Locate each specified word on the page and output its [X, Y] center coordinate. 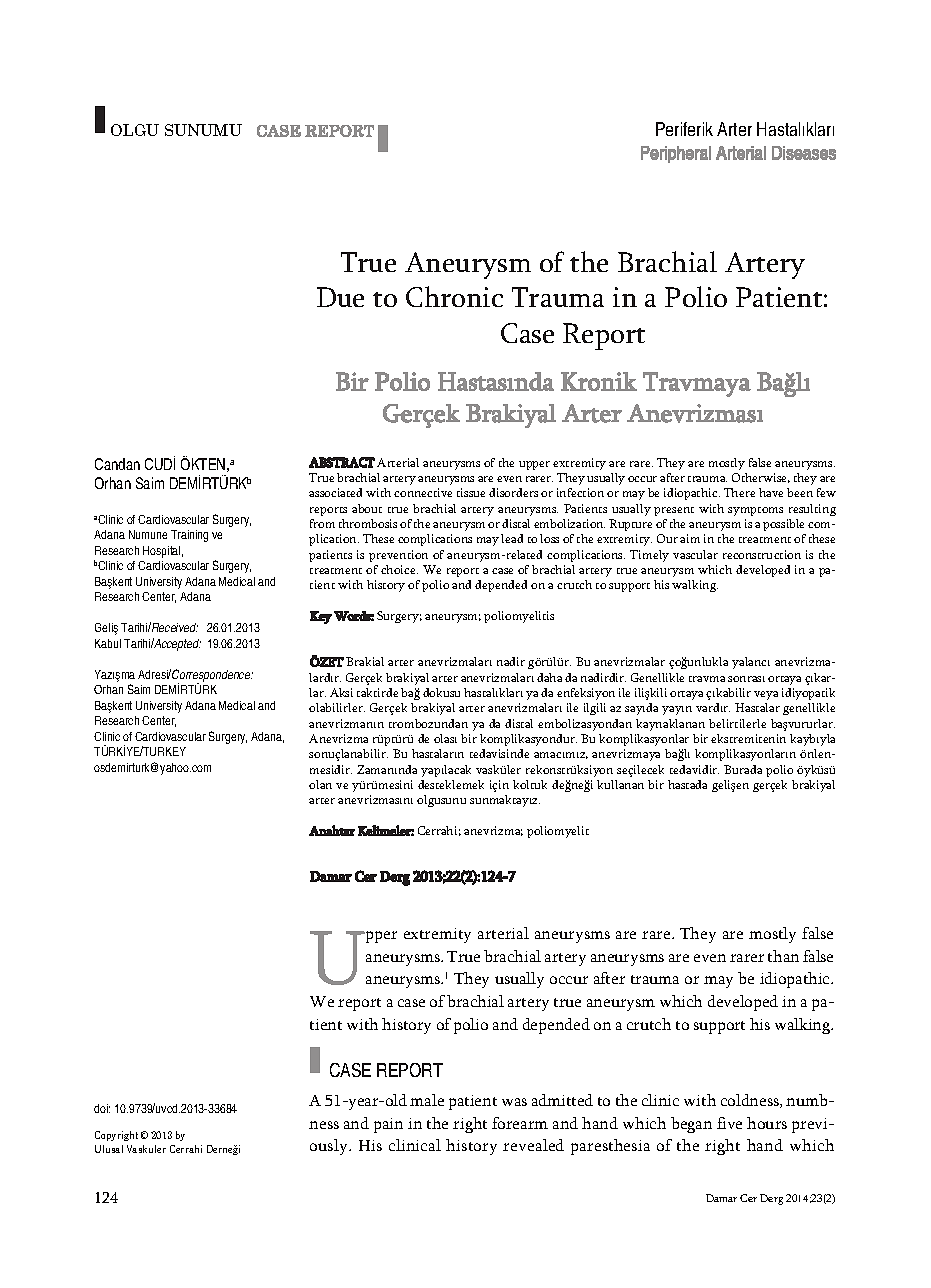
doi [102, 1108]
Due [340, 297]
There [739, 492]
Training [189, 536]
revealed [533, 1145]
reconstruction [762, 554]
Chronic [454, 296]
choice [399, 569]
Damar [721, 1198]
